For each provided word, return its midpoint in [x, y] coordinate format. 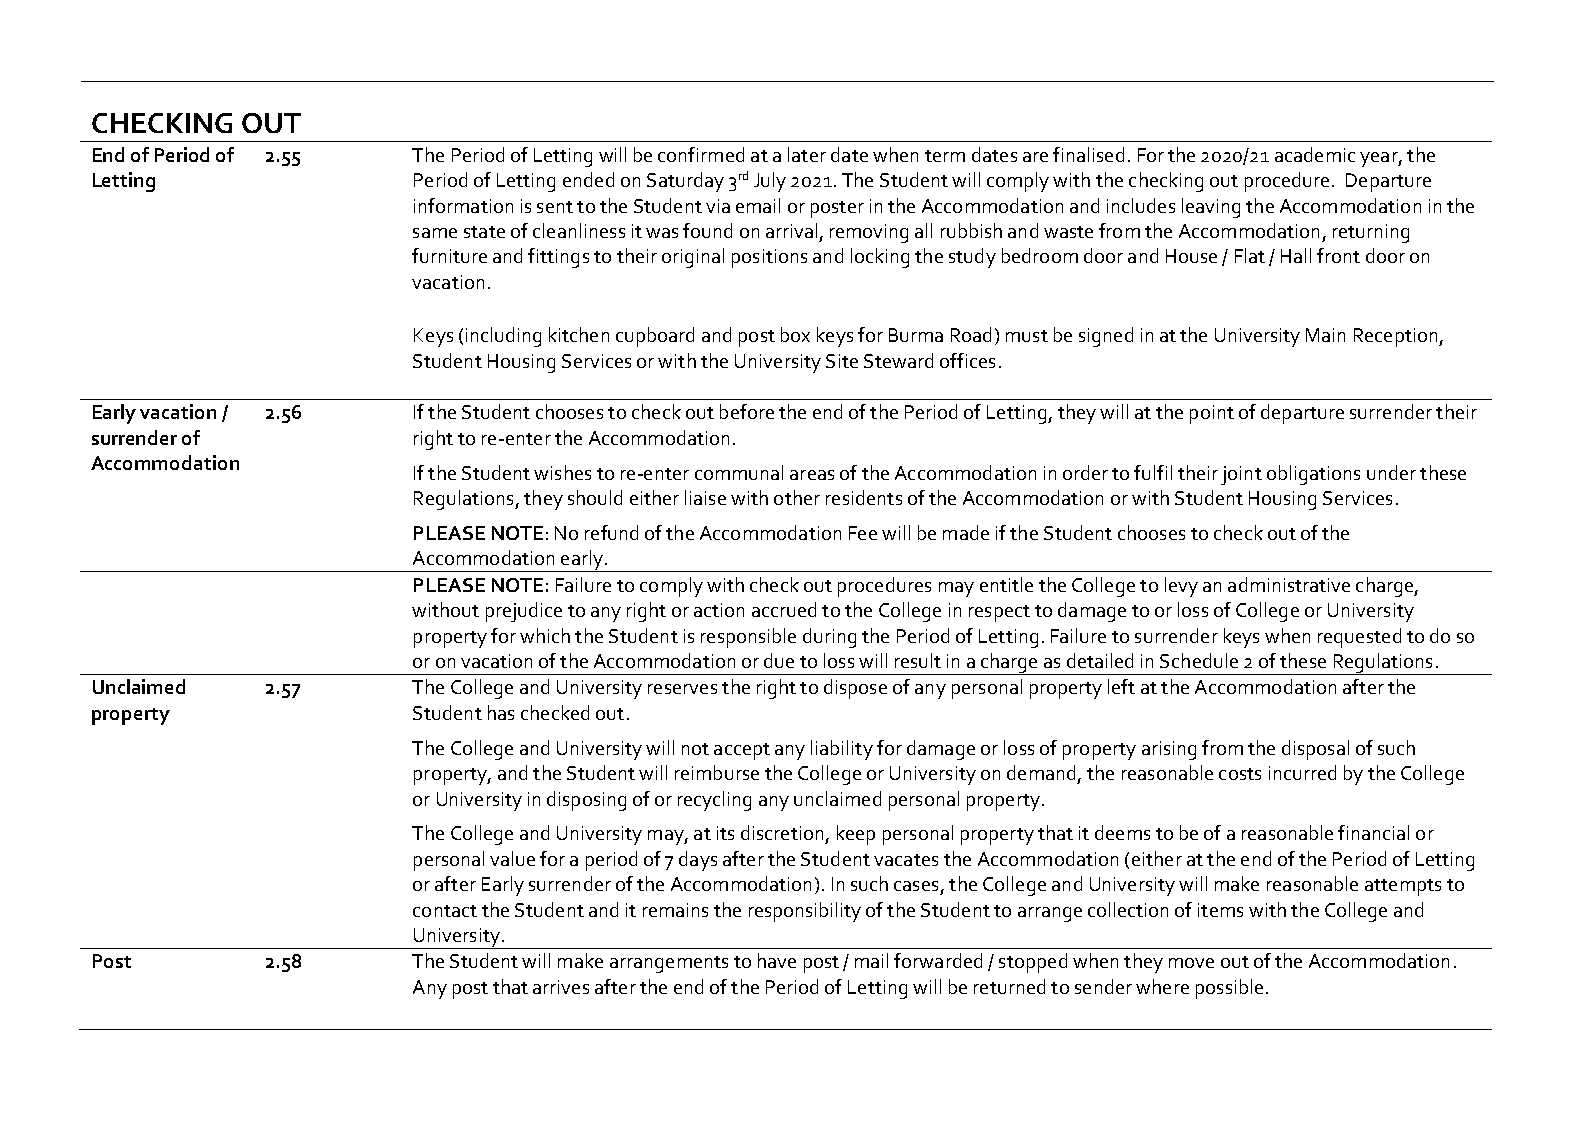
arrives [561, 987]
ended [588, 179]
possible [1229, 989]
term [945, 156]
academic [1315, 154]
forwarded [938, 960]
